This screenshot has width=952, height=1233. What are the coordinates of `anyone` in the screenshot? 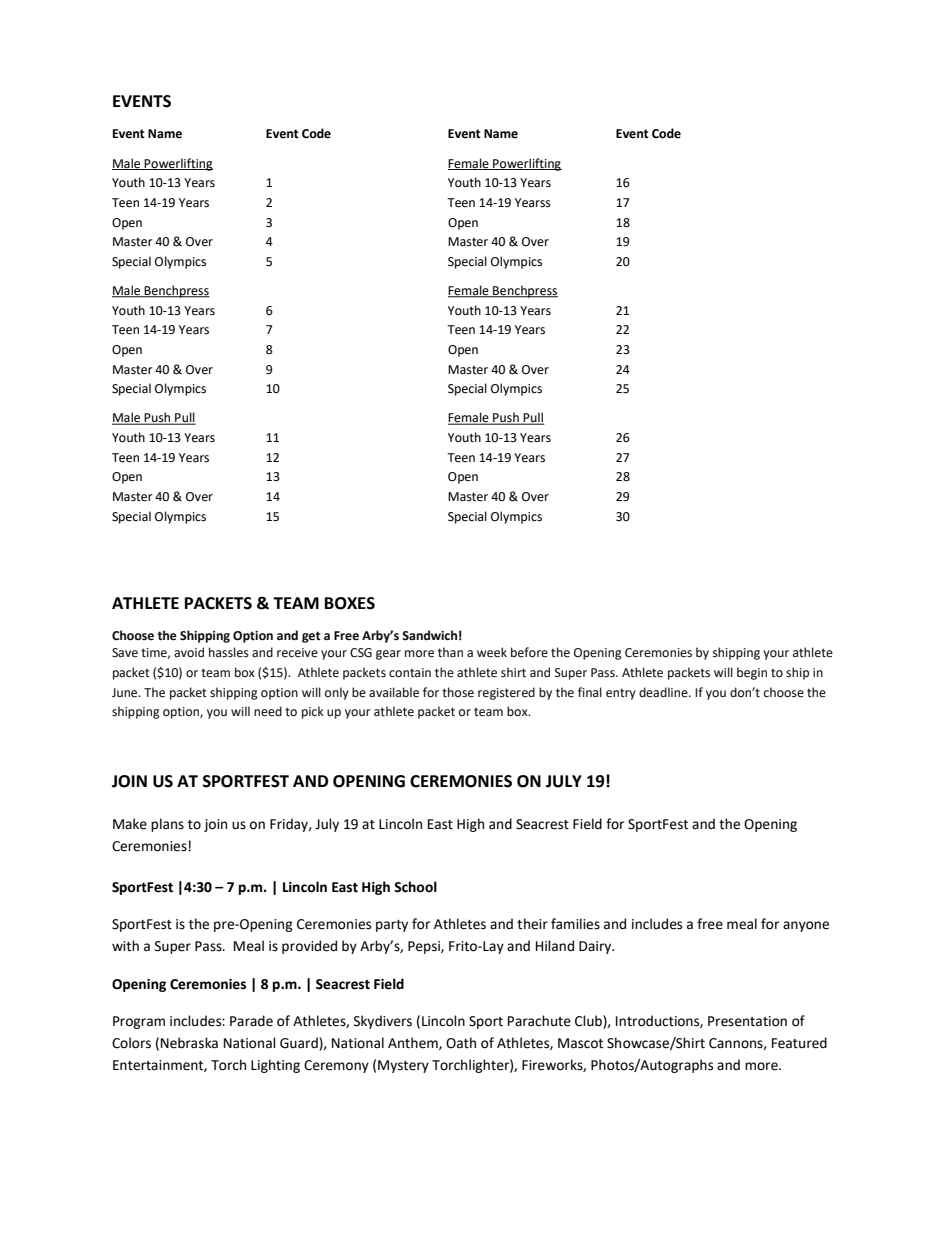 It's located at (806, 926).
